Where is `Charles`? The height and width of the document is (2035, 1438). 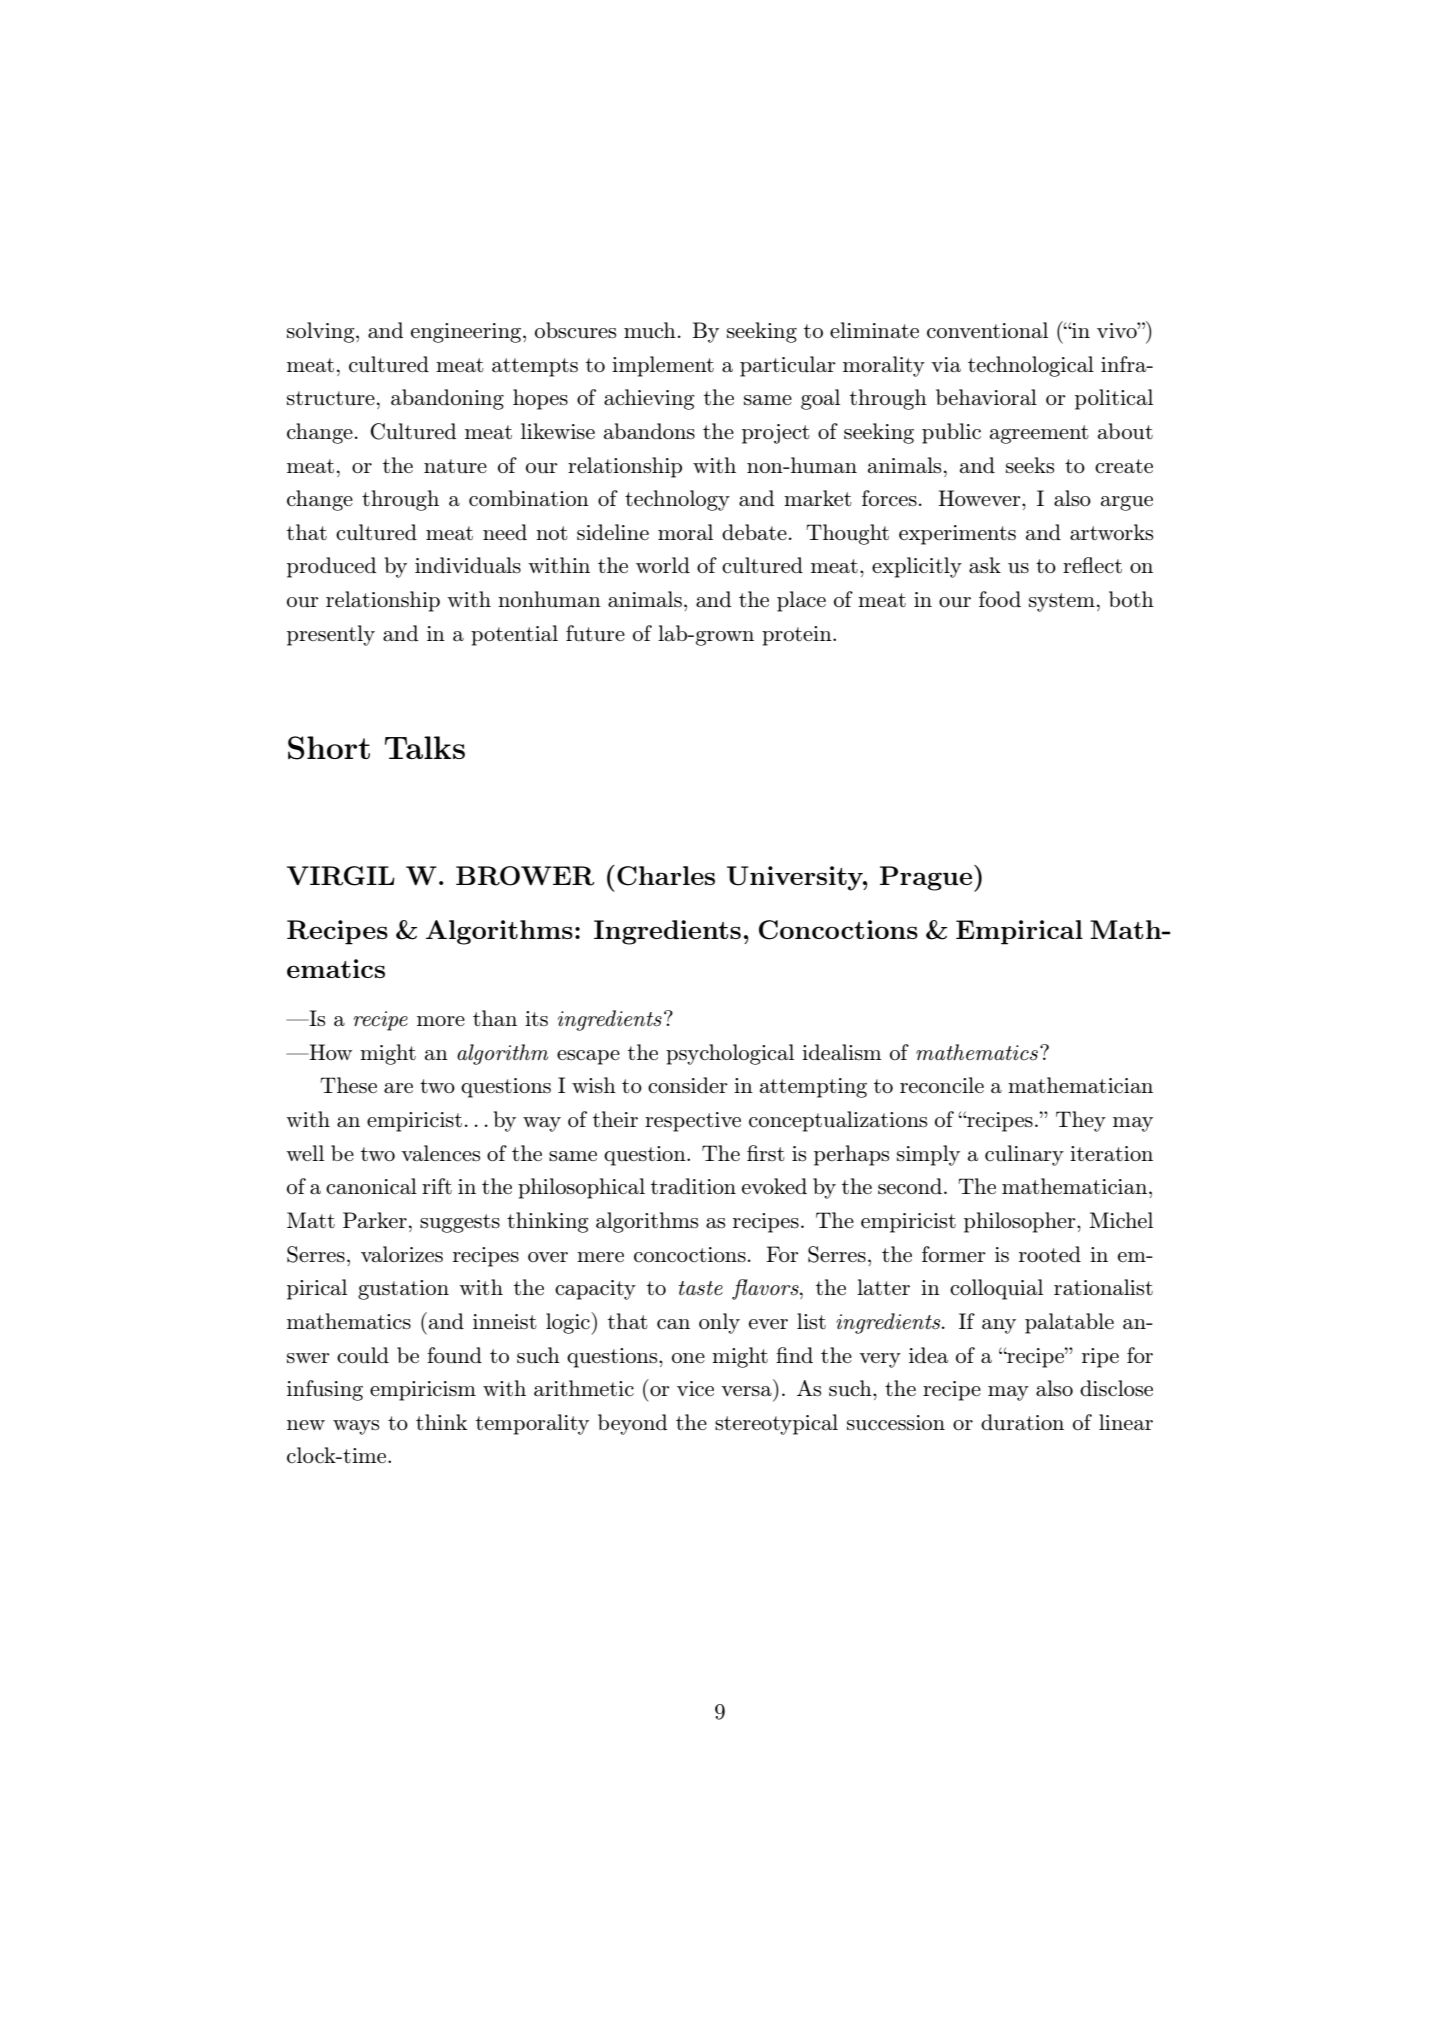 Charles is located at coordinates (666, 876).
